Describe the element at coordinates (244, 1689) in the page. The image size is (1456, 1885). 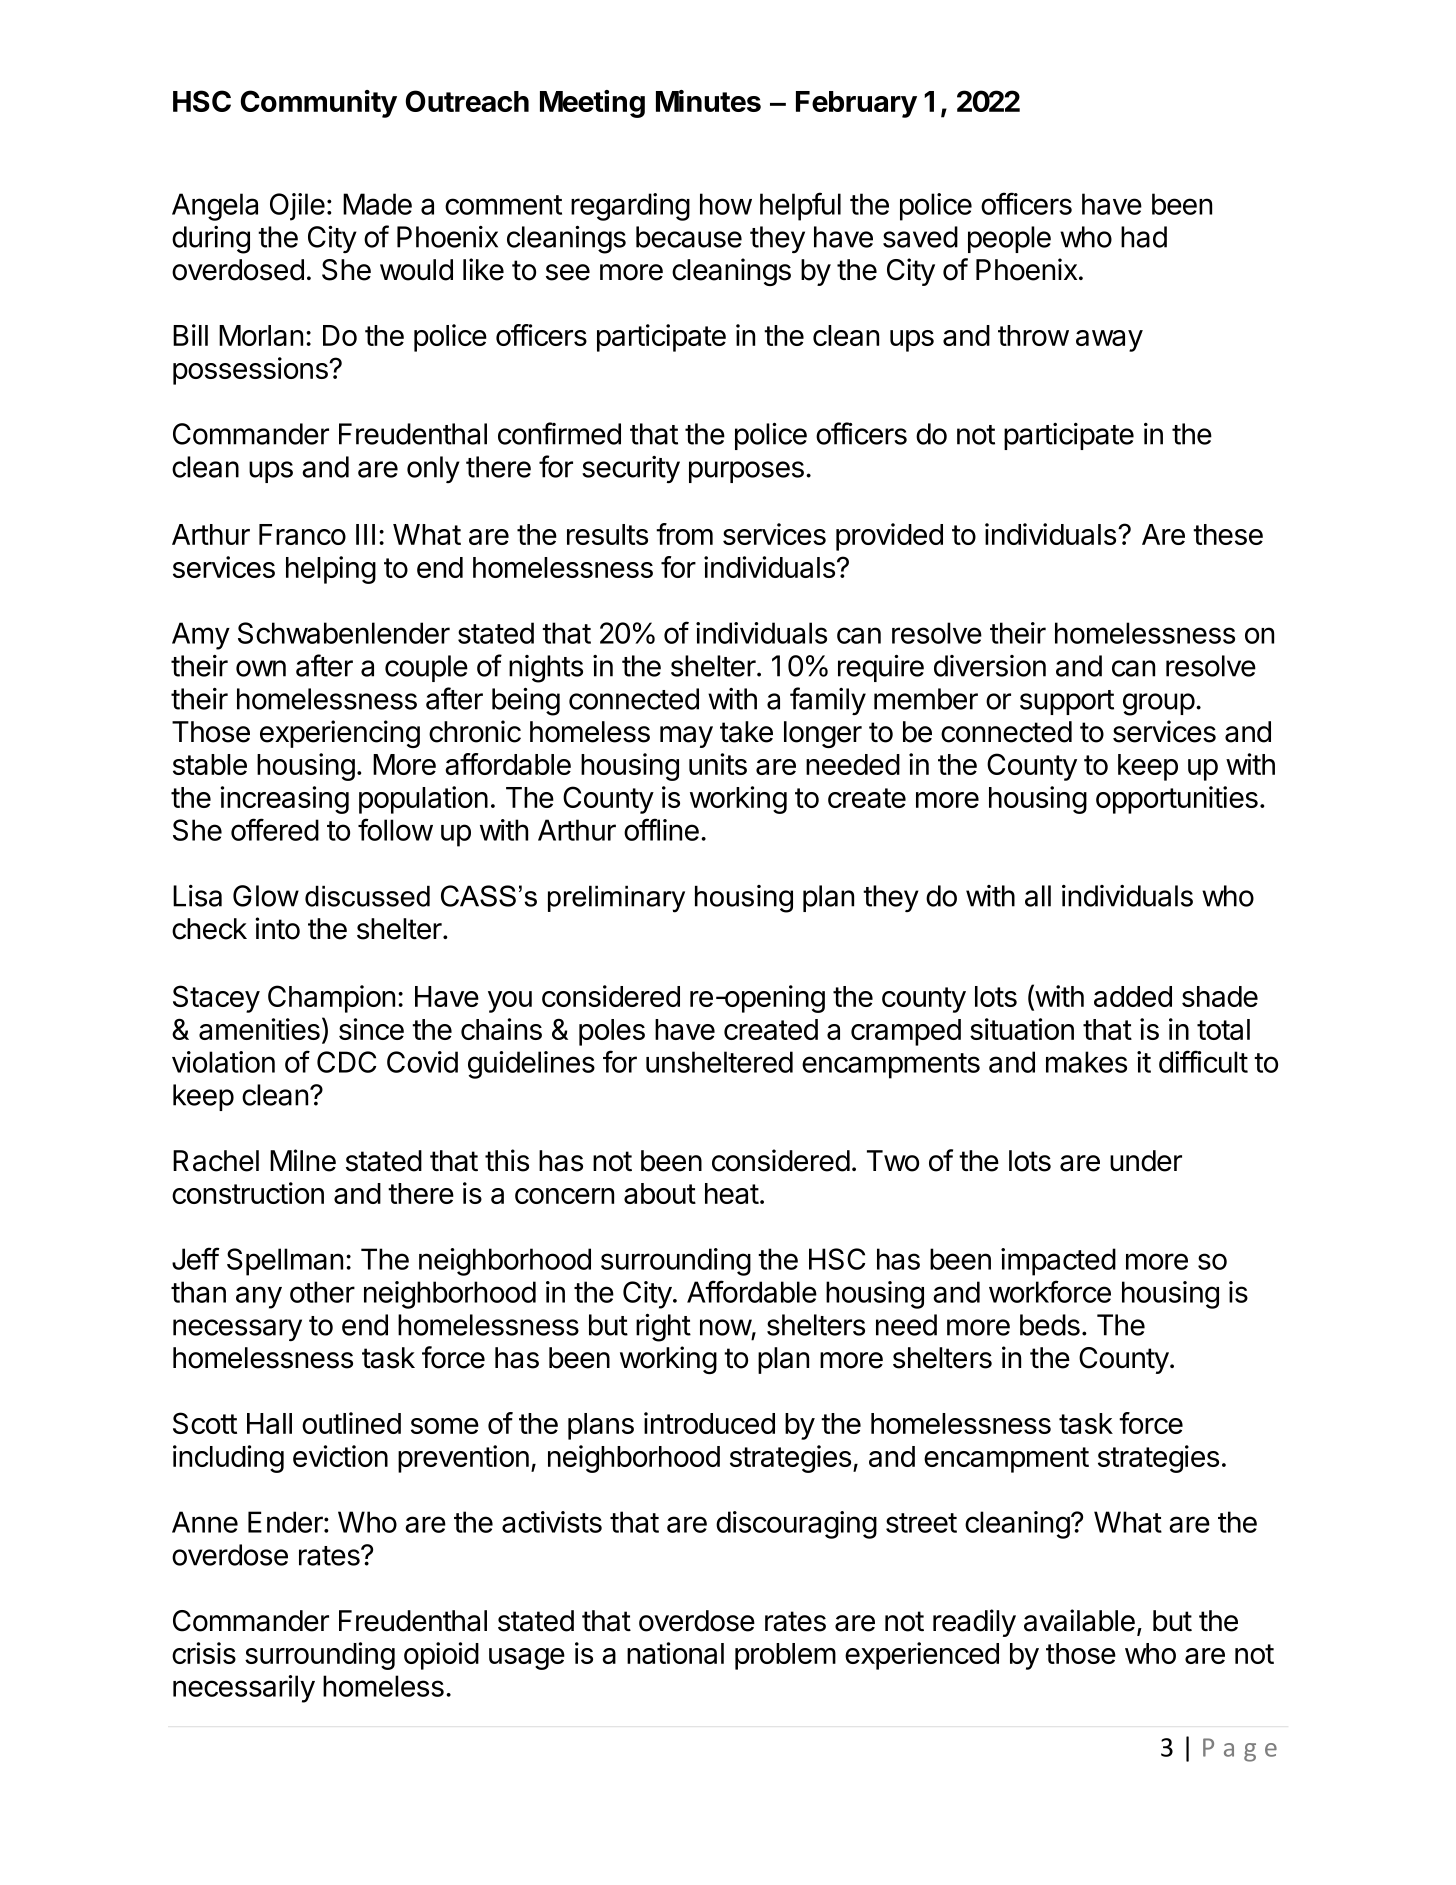
I see `necessarily` at that location.
